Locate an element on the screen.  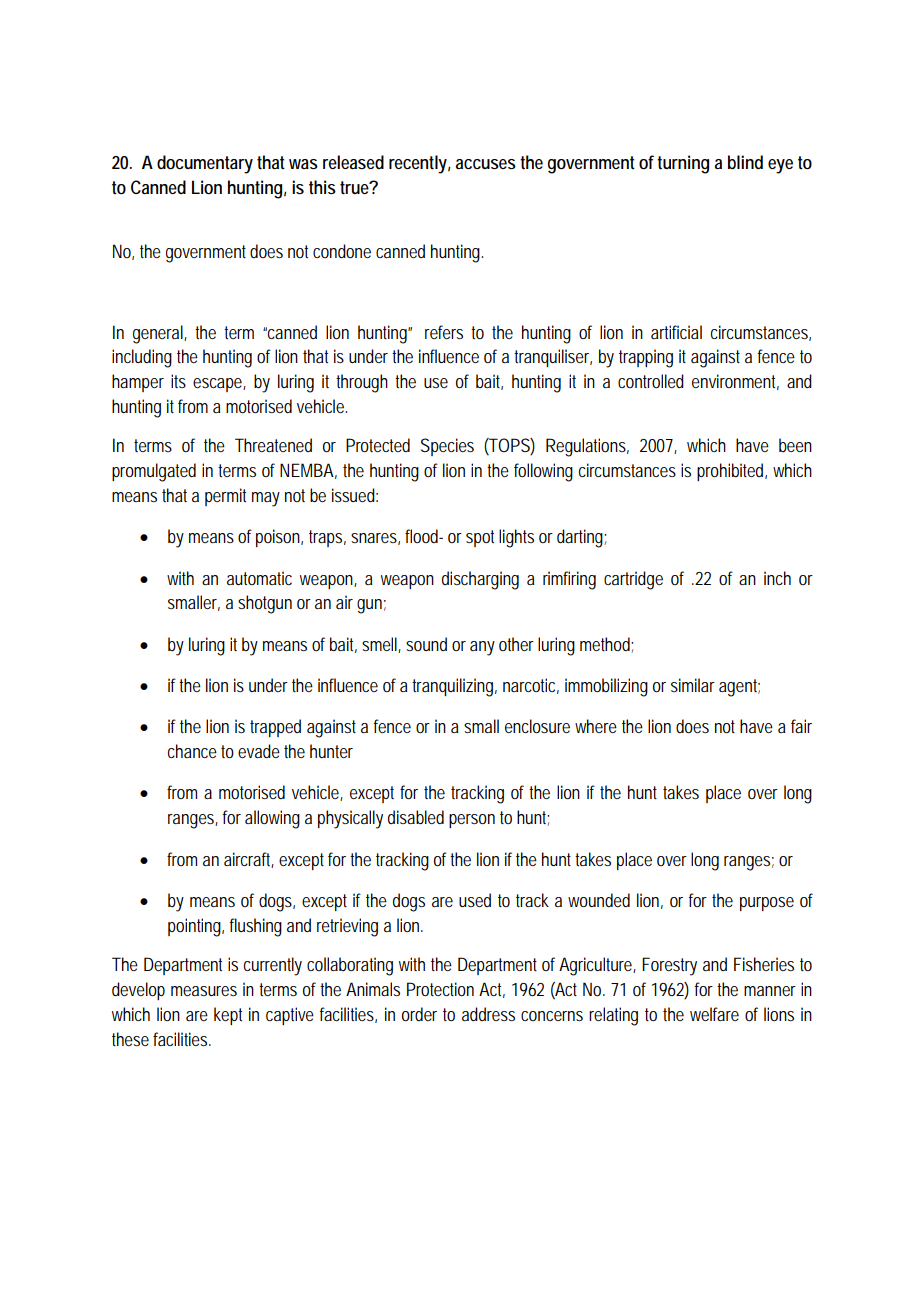
kept is located at coordinates (228, 1016).
